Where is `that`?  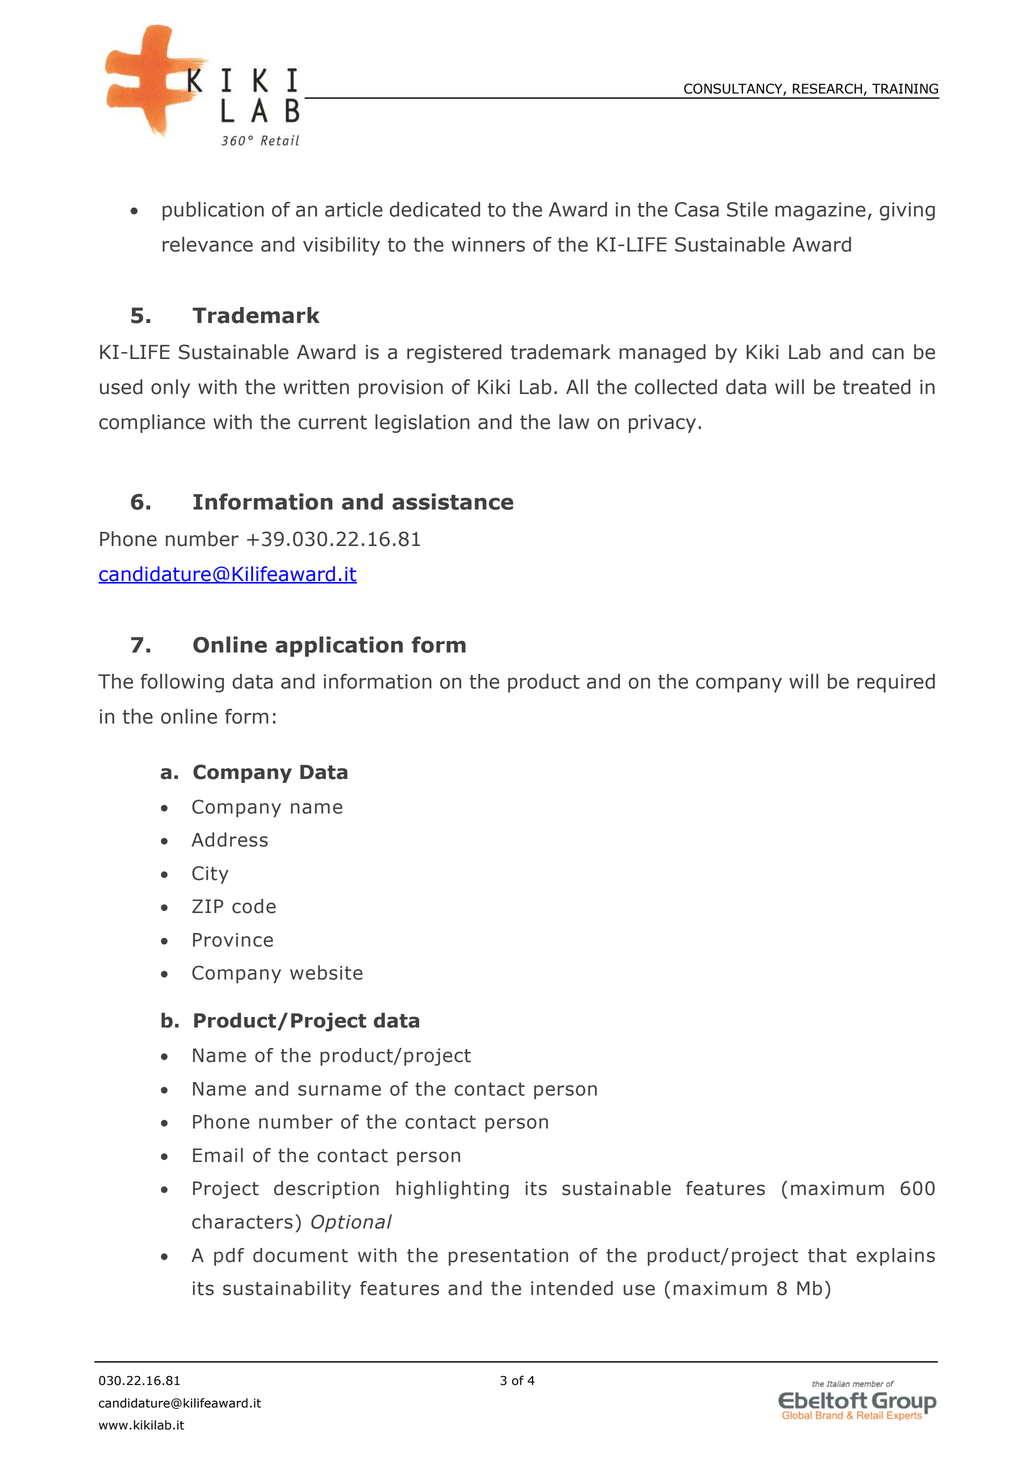 that is located at coordinates (827, 1255).
